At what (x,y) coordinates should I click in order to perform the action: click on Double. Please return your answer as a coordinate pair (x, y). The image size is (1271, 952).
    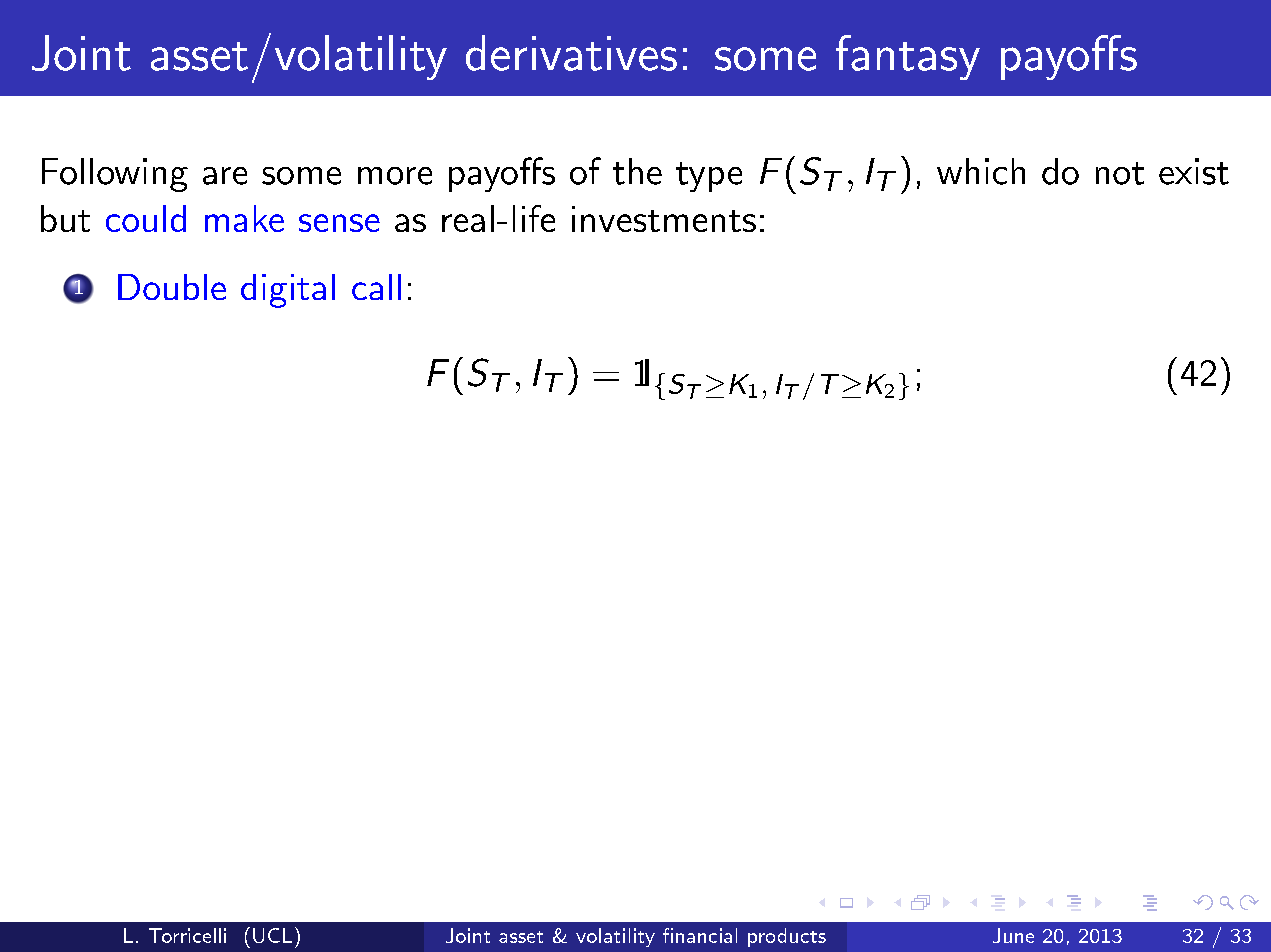
    Looking at the image, I should click on (172, 287).
